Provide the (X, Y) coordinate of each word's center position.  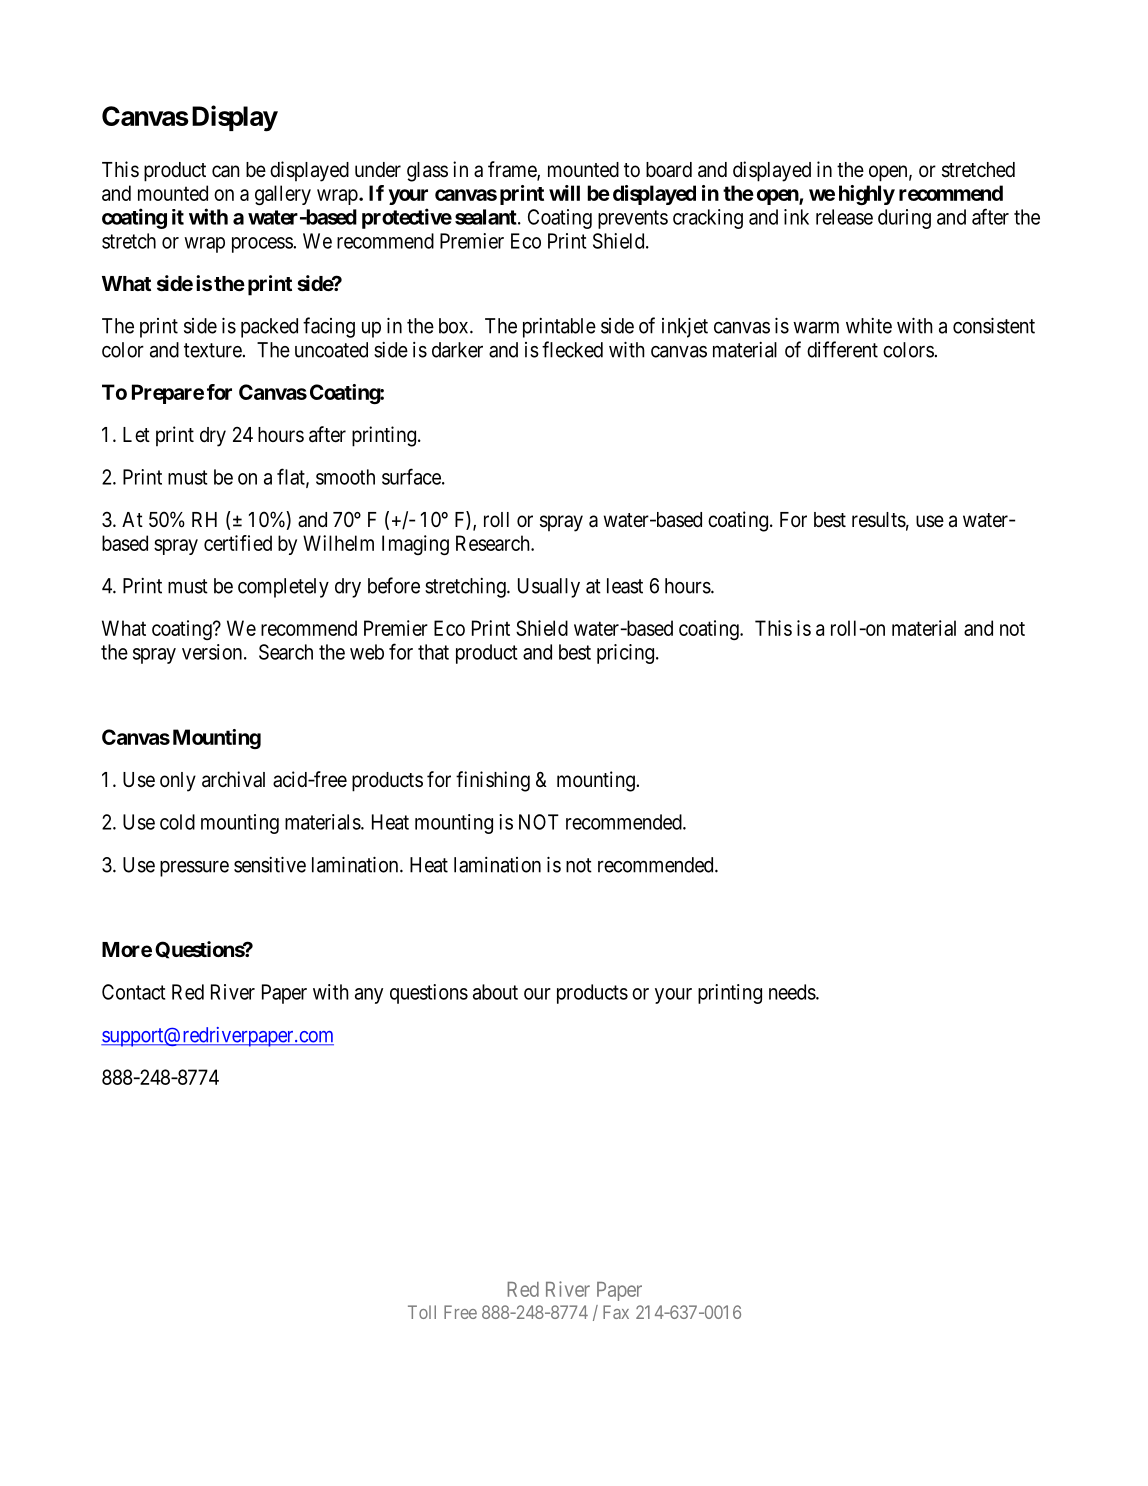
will (564, 193)
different (842, 349)
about (495, 992)
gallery (283, 195)
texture (213, 350)
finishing (493, 781)
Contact (133, 992)
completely (283, 588)
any (369, 996)
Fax (616, 1312)
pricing (625, 654)
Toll (422, 1312)
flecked (572, 349)
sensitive (270, 864)
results (879, 520)
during (904, 219)
